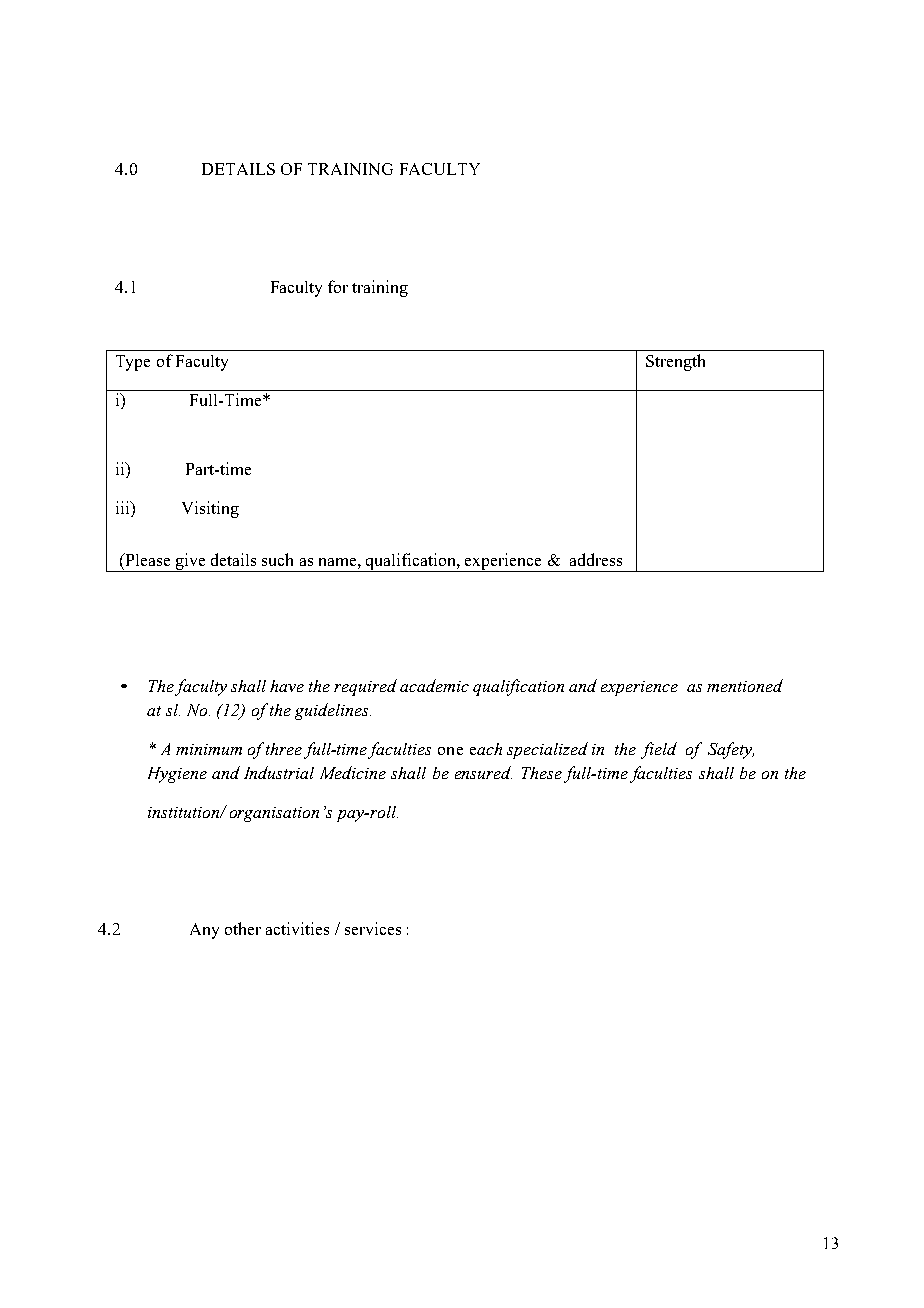 The height and width of the image is (1308, 924). Describe the element at coordinates (373, 928) in the image. I see `services` at that location.
